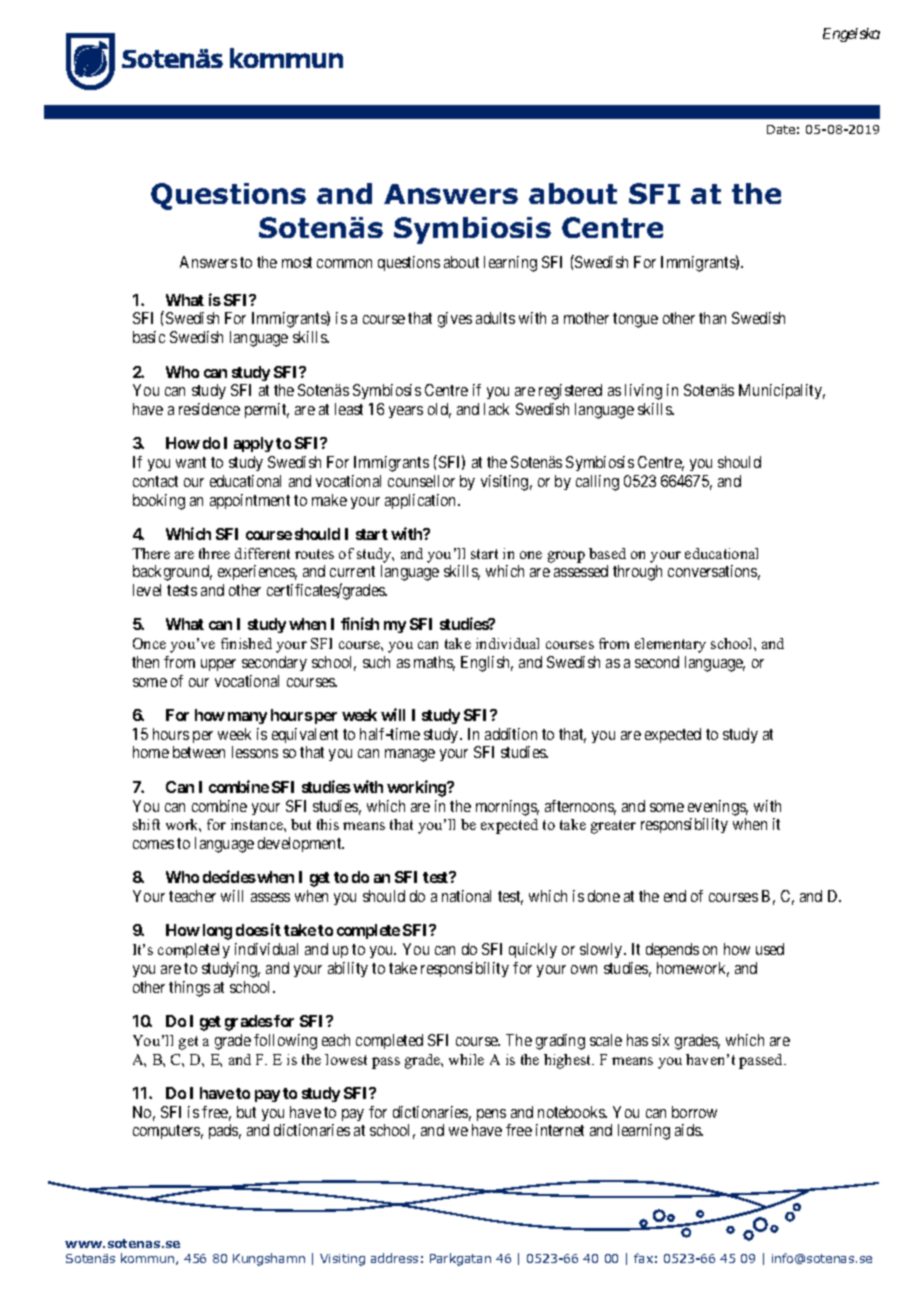 This document has height=1308, width=924. What do you see at coordinates (533, 950) in the document?
I see `quickly` at bounding box center [533, 950].
